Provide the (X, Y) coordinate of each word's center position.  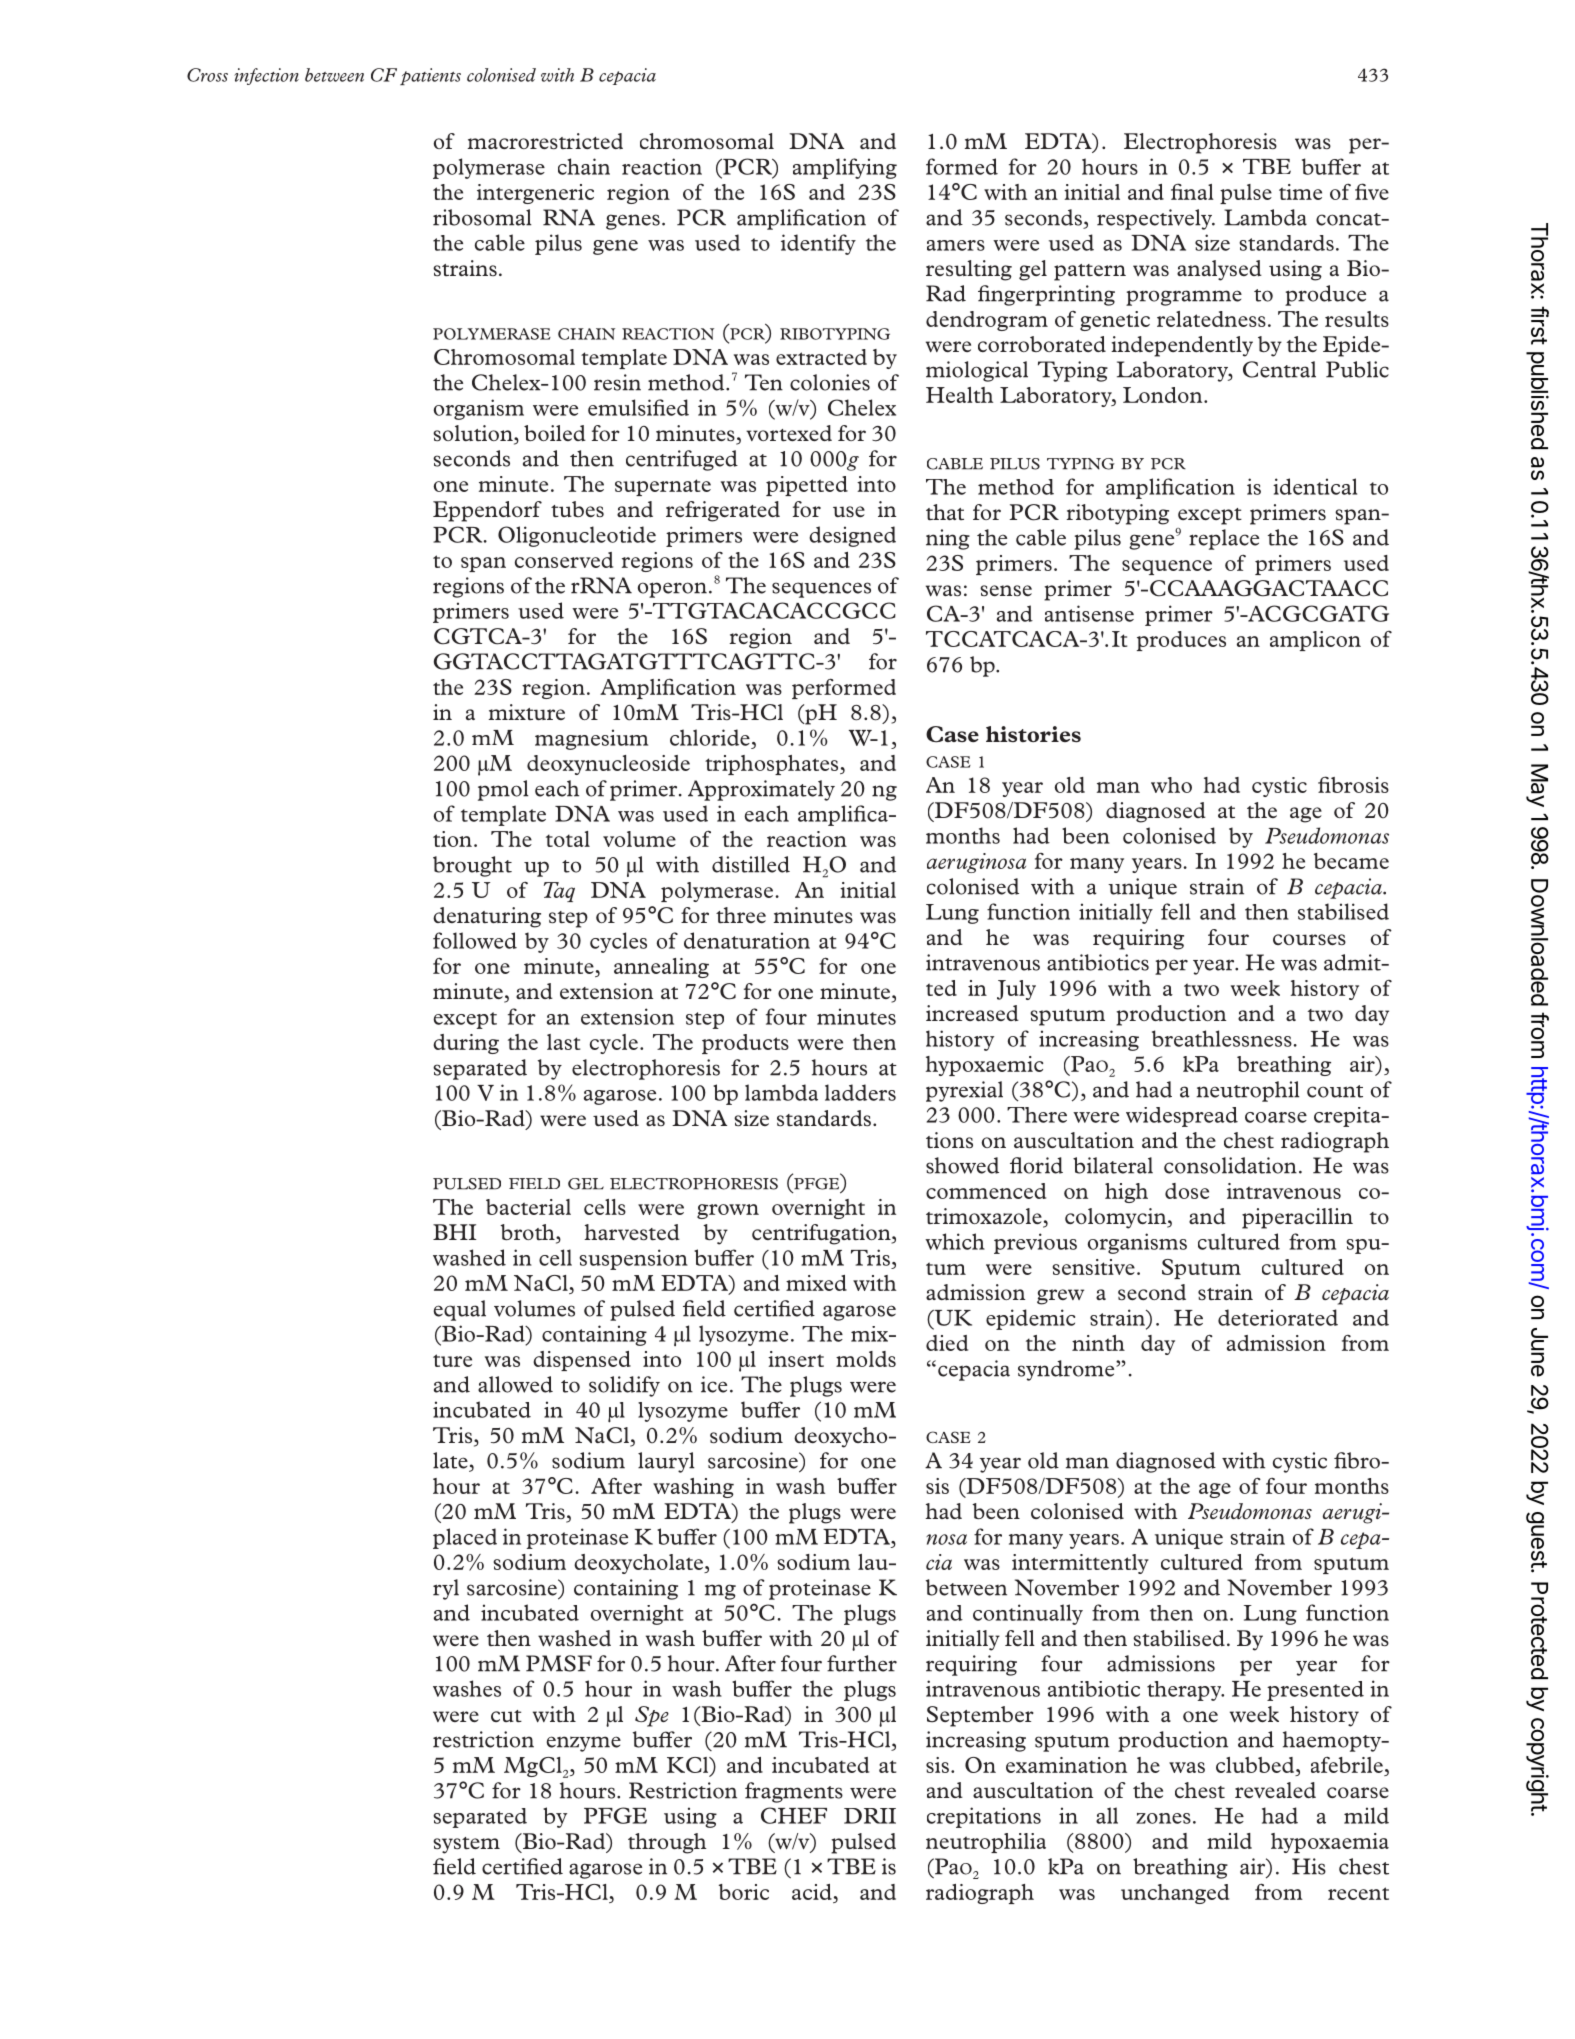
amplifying (845, 168)
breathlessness (1222, 1038)
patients (430, 76)
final (1192, 191)
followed (475, 940)
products (745, 1044)
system (466, 1845)
